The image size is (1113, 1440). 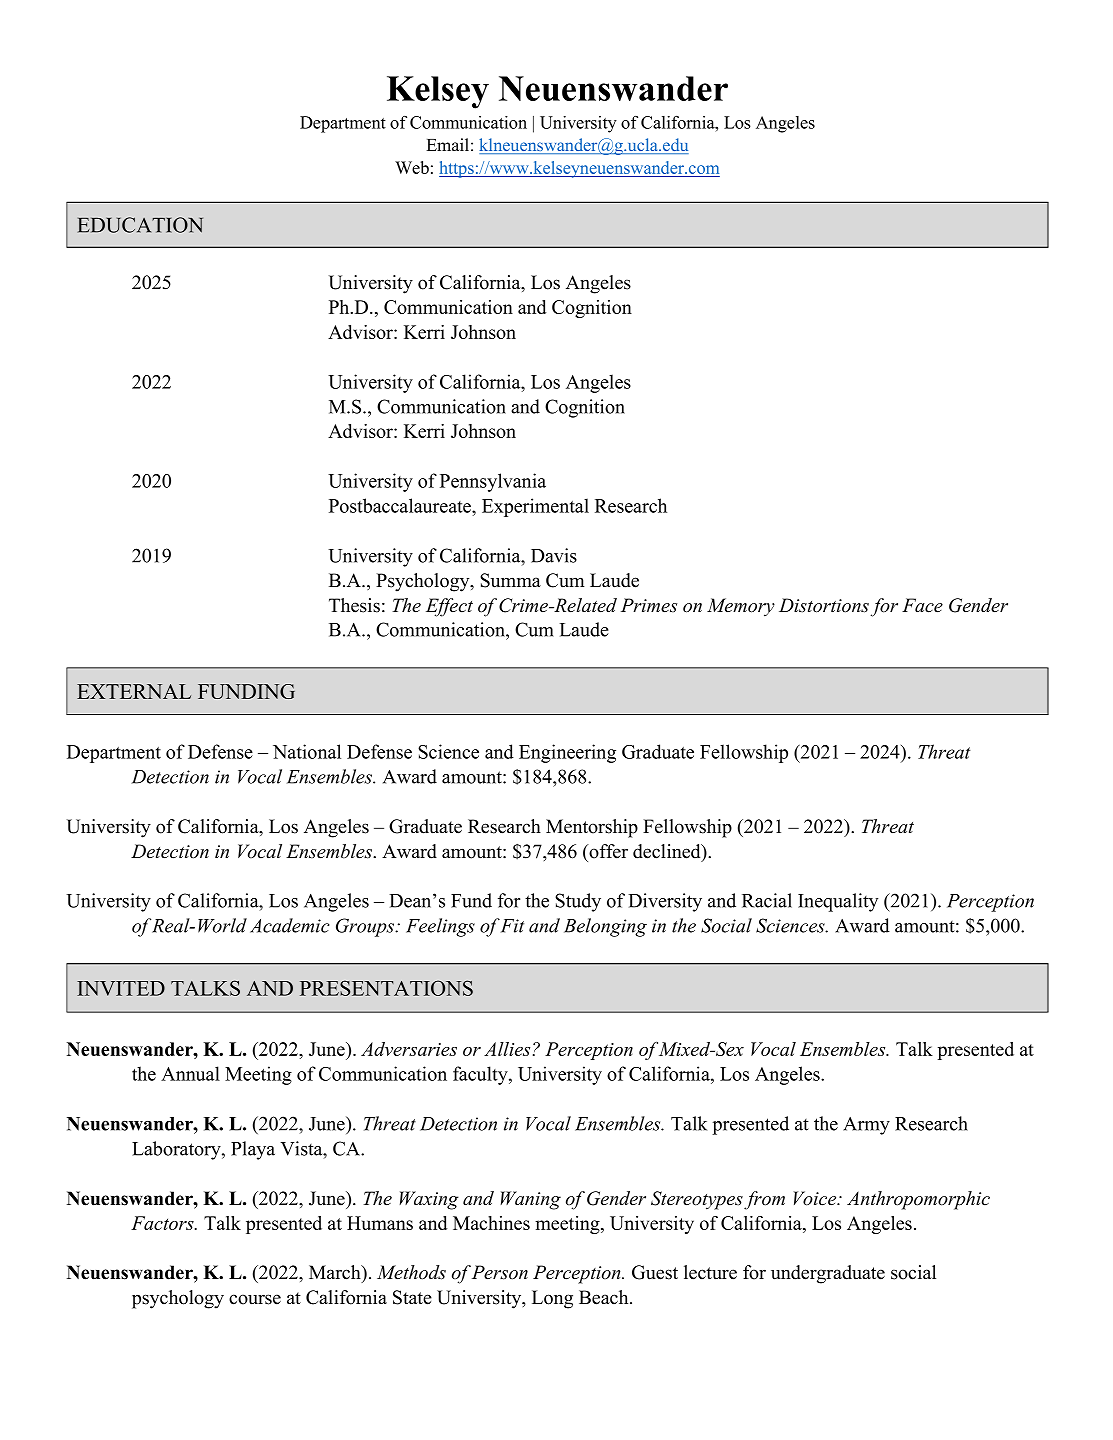 What do you see at coordinates (307, 751) in the document?
I see `National` at bounding box center [307, 751].
